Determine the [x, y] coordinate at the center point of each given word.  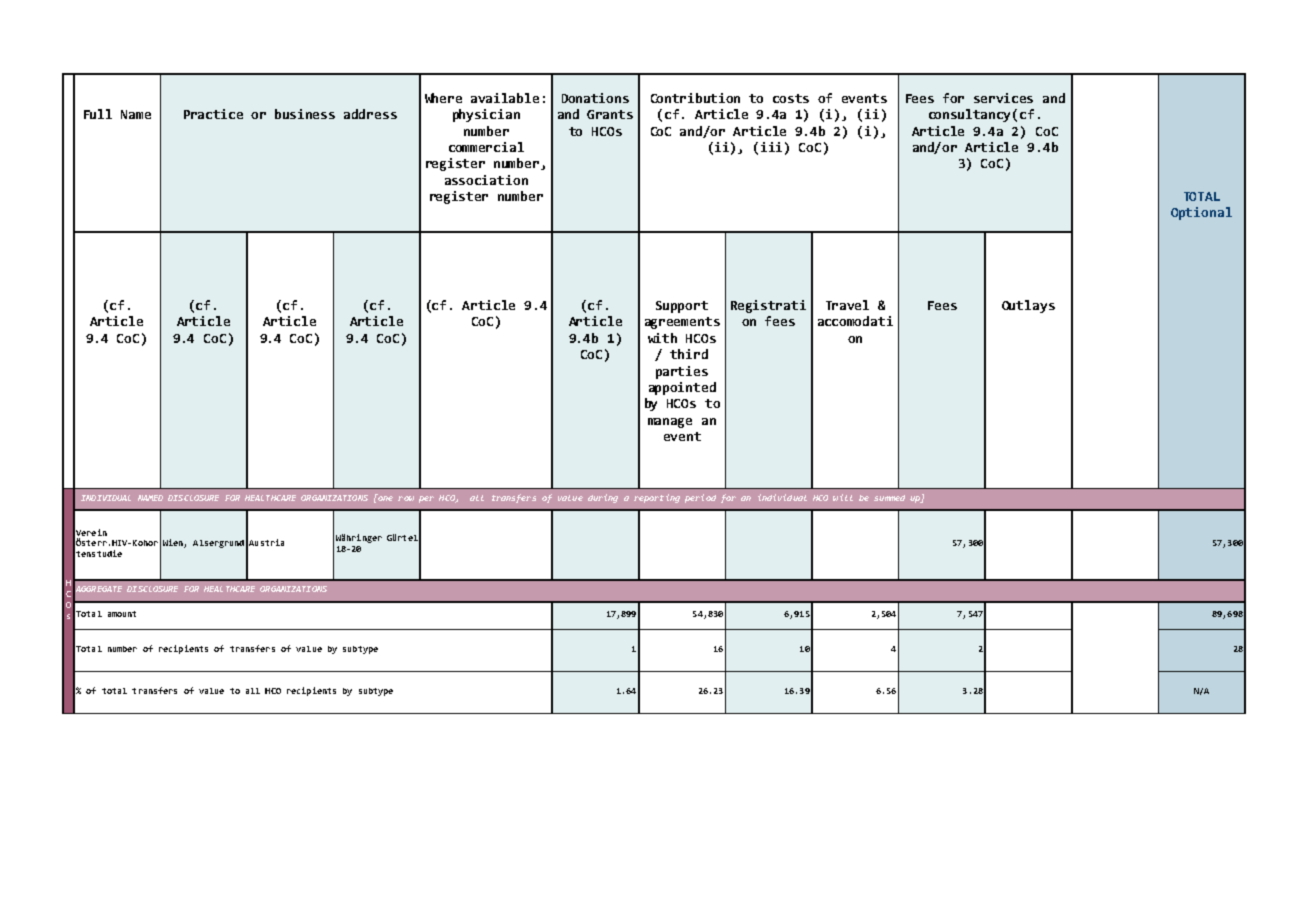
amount [122, 614]
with [662, 338]
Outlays [1028, 306]
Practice [213, 114]
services [1003, 98]
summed [889, 498]
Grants [610, 114]
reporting [657, 498]
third [689, 354]
